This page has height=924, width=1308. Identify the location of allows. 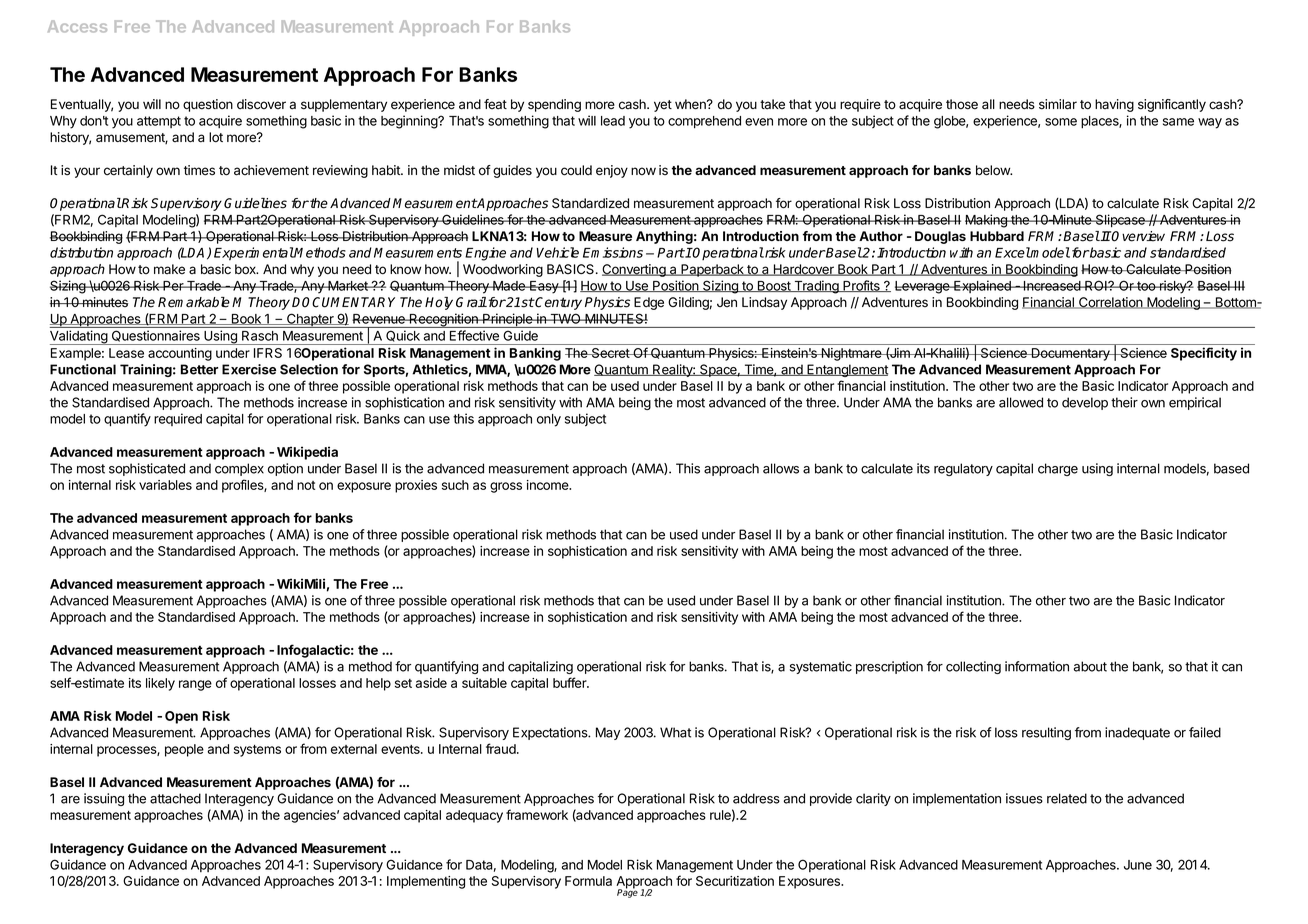
(781, 468).
